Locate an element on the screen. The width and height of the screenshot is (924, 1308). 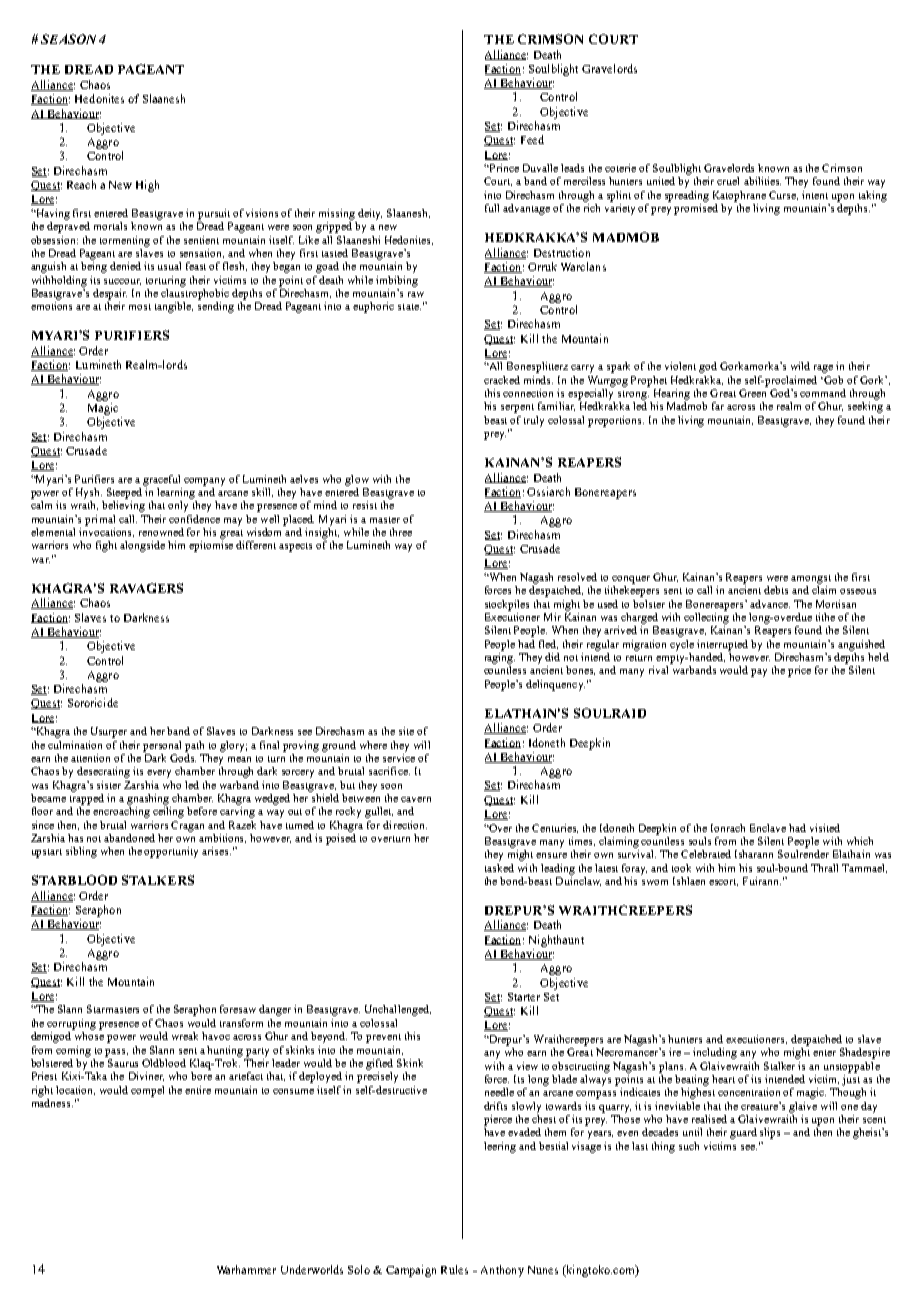
RAVAGERS is located at coordinates (146, 588).
